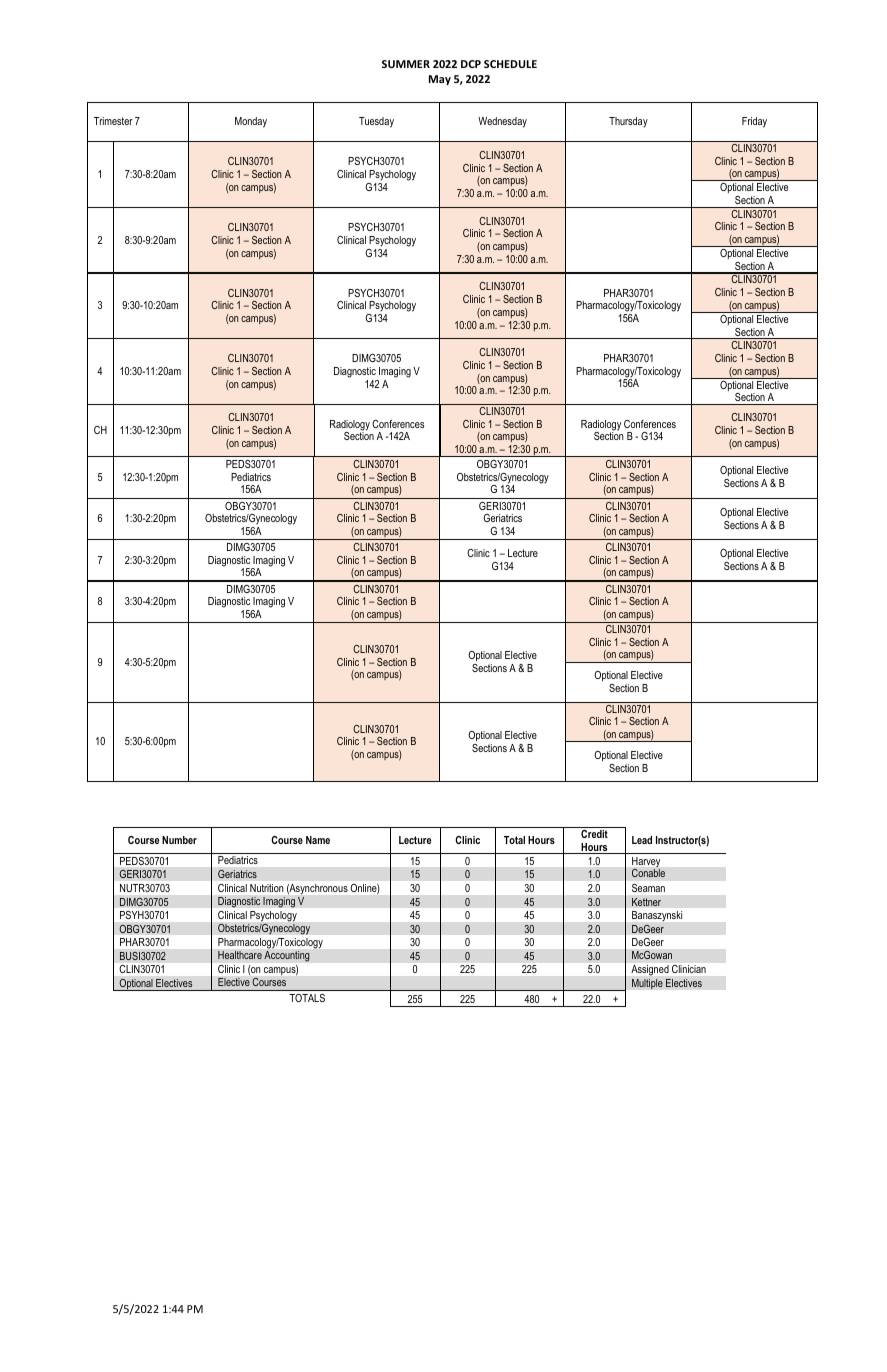 Image resolution: width=887 pixels, height=1372 pixels. I want to click on May, so click(440, 80).
